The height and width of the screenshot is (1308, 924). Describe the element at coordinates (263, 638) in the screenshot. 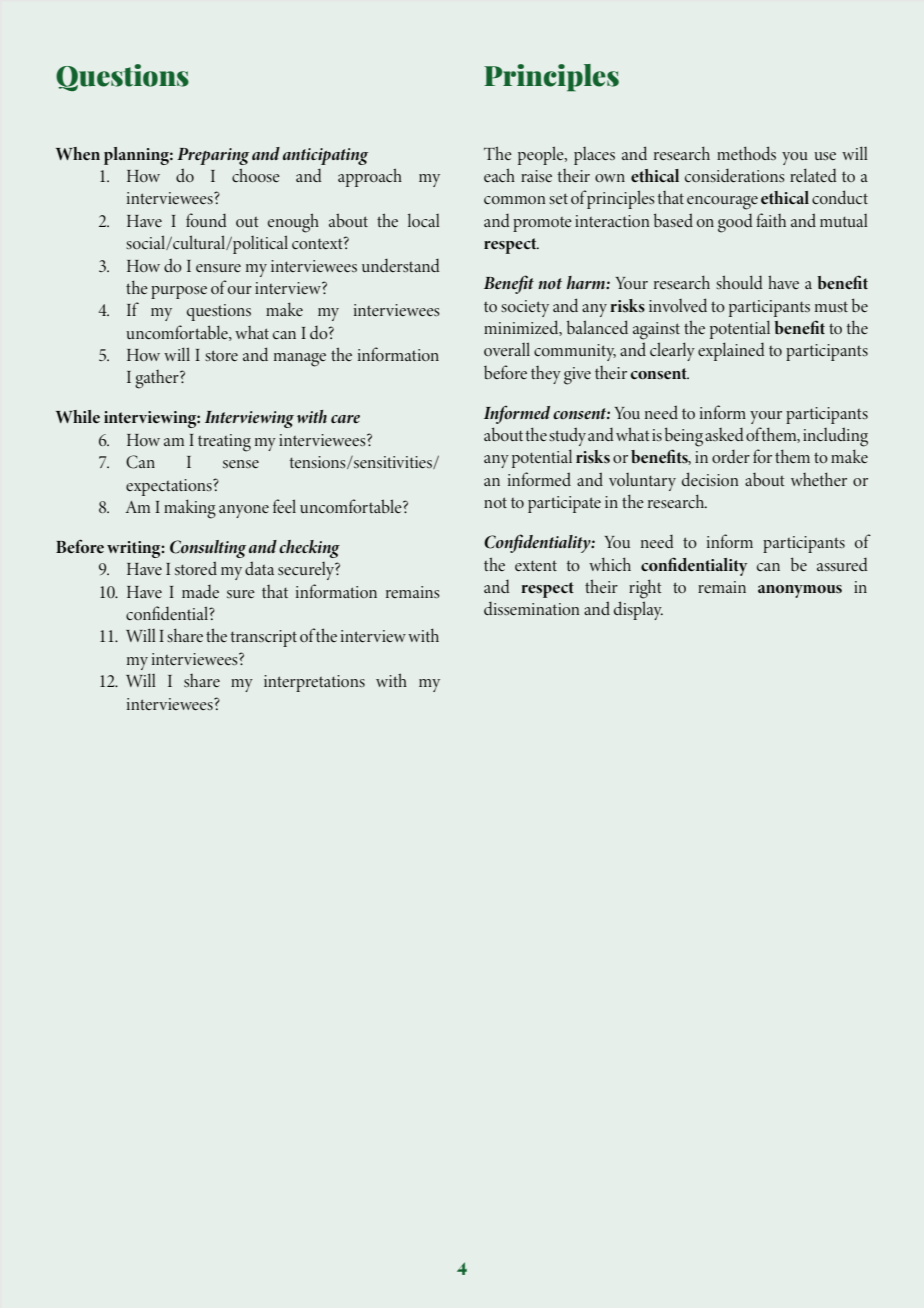

I see `transcript` at that location.
